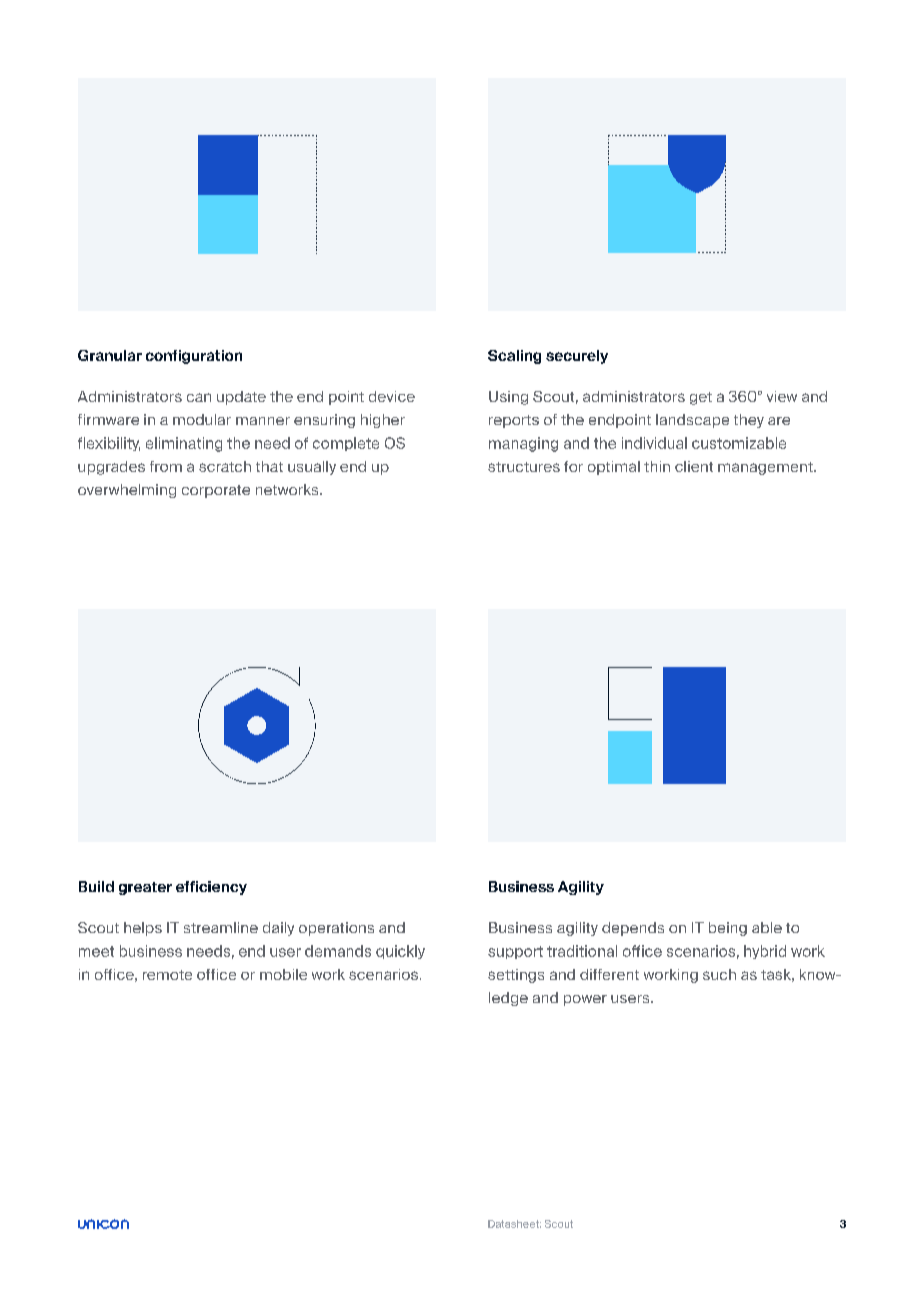  Describe the element at coordinates (728, 929) in the document. I see `being` at that location.
